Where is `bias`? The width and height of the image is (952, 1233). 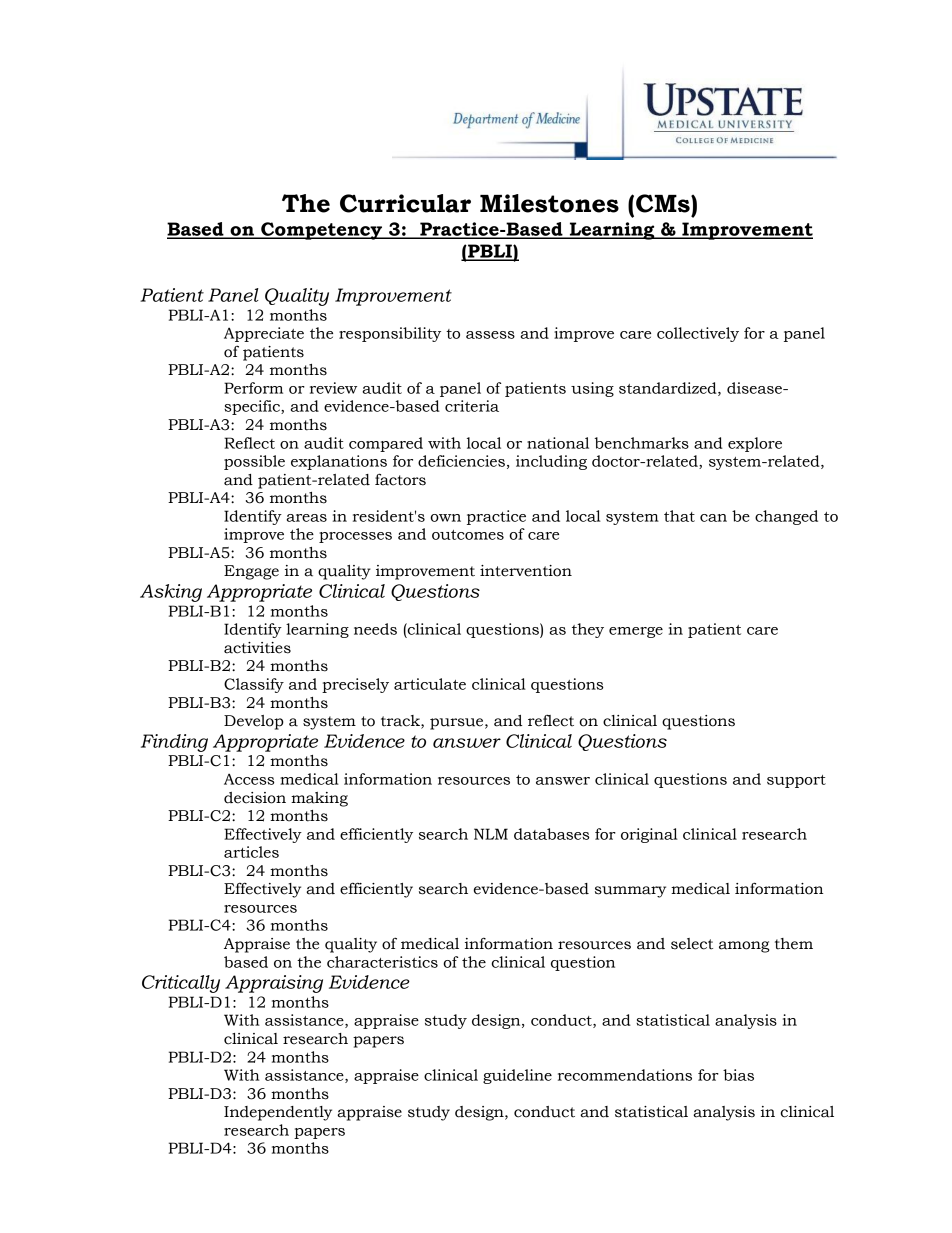
bias is located at coordinates (738, 1075).
